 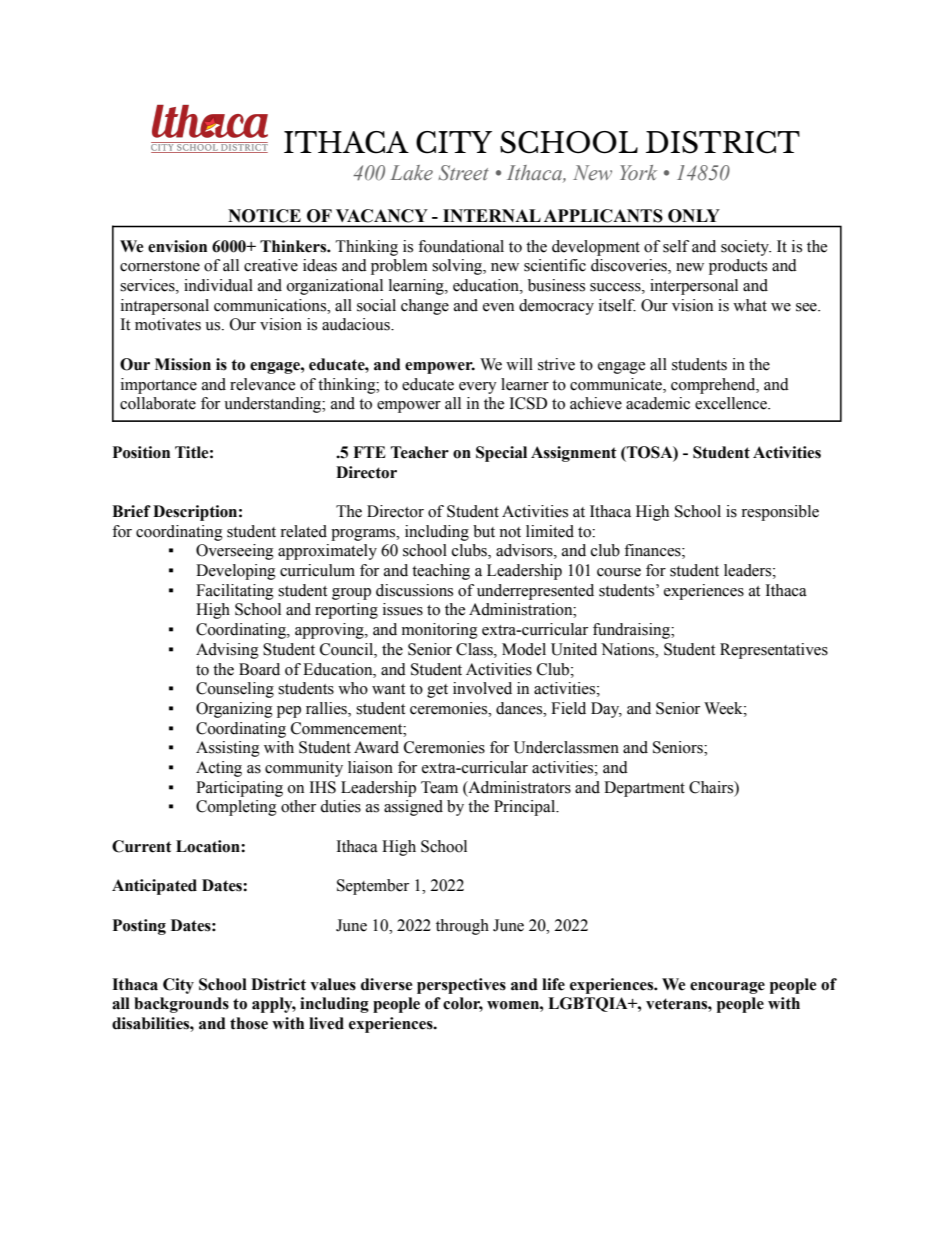 What do you see at coordinates (693, 215) in the document?
I see `ONLY` at bounding box center [693, 215].
